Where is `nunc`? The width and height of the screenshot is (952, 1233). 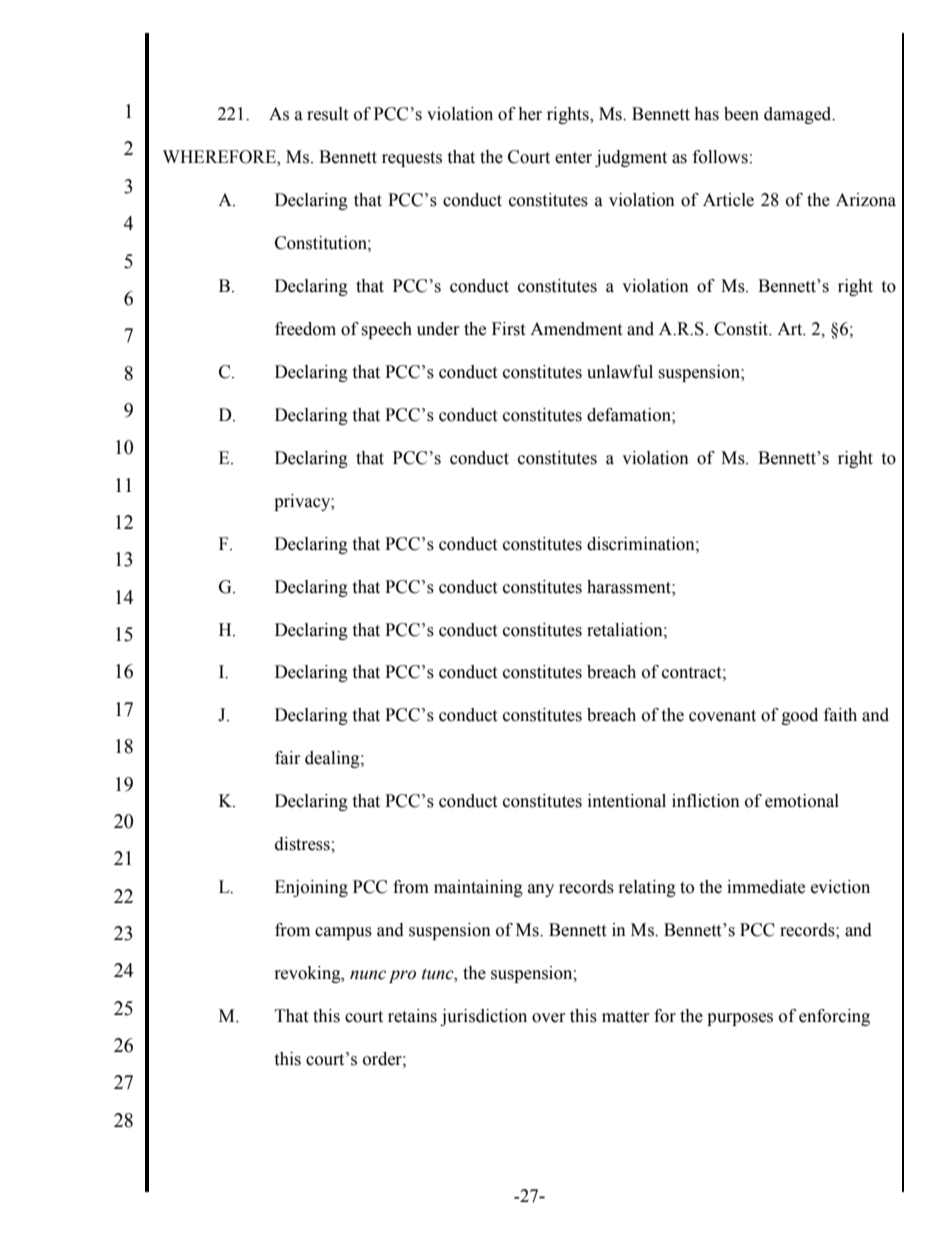
nunc is located at coordinates (368, 975).
